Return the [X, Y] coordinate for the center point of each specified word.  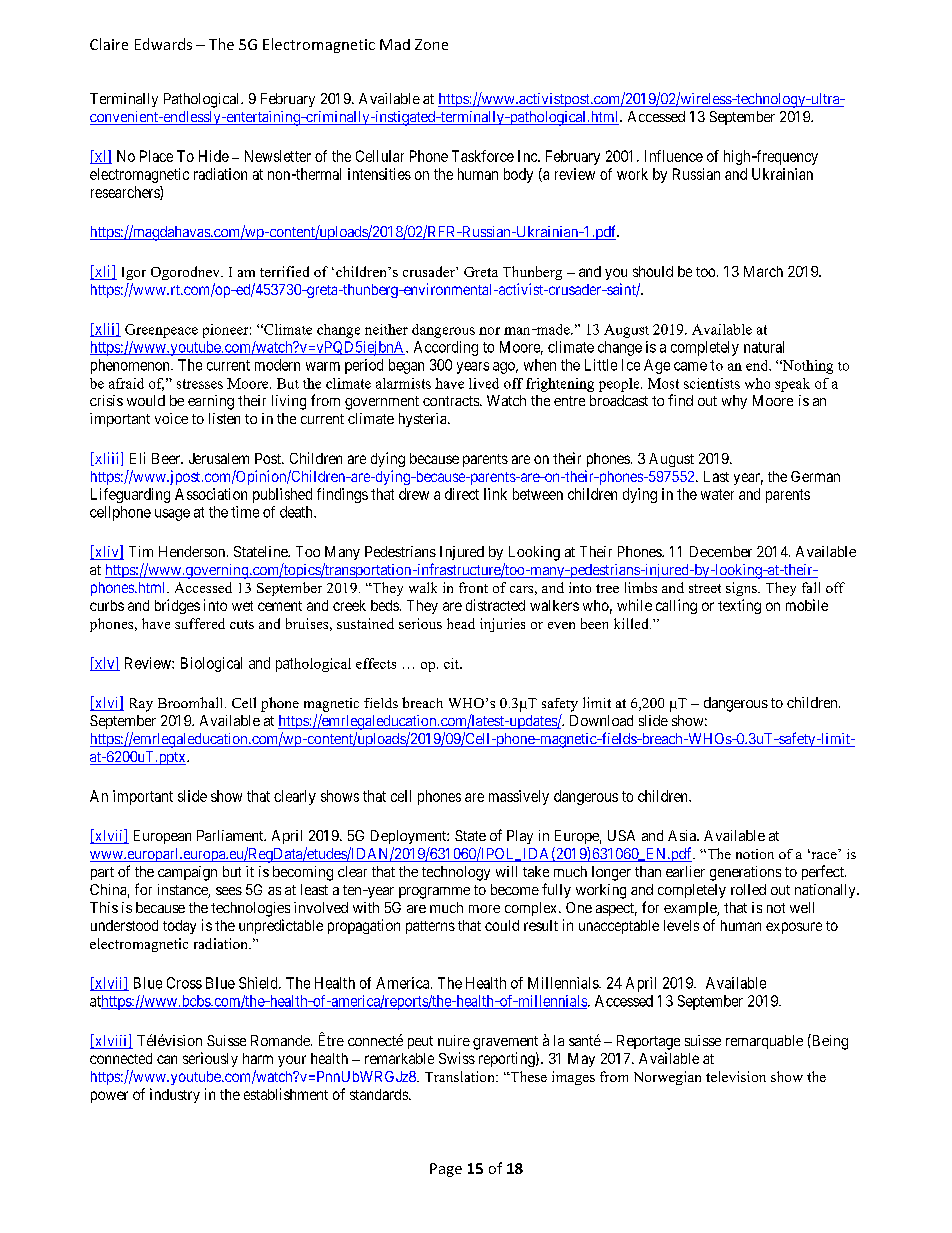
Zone [431, 44]
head [461, 623]
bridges [177, 606]
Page [446, 1170]
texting [739, 606]
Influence [674, 156]
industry [175, 1095]
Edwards [163, 44]
